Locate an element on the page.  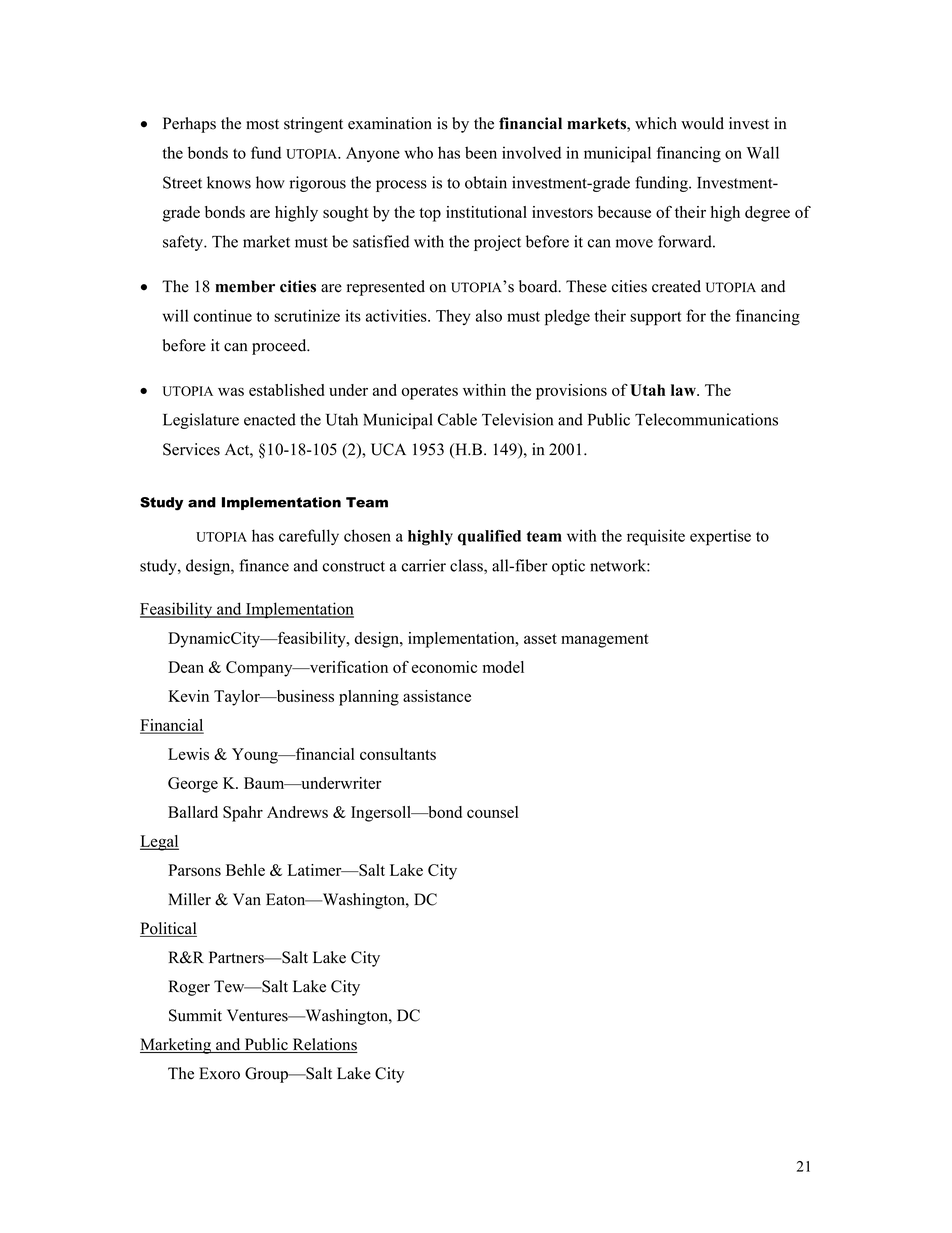
Relations is located at coordinates (324, 1045).
